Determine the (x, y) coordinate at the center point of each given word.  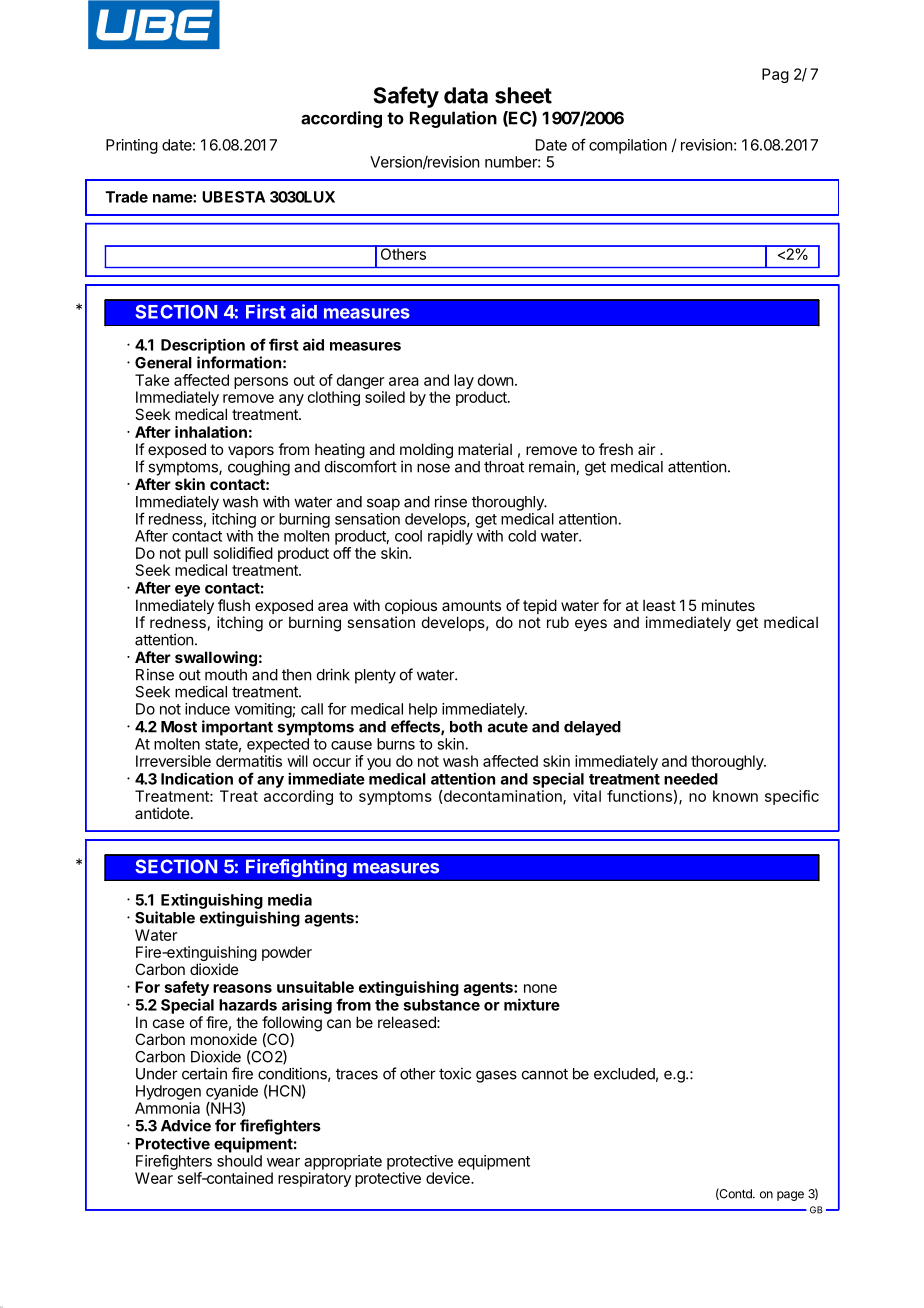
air (646, 449)
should (239, 1161)
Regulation (453, 119)
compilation (628, 146)
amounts (471, 605)
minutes (728, 605)
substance (441, 1005)
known (735, 796)
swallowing (216, 659)
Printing (132, 146)
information (239, 362)
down (495, 380)
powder (287, 953)
